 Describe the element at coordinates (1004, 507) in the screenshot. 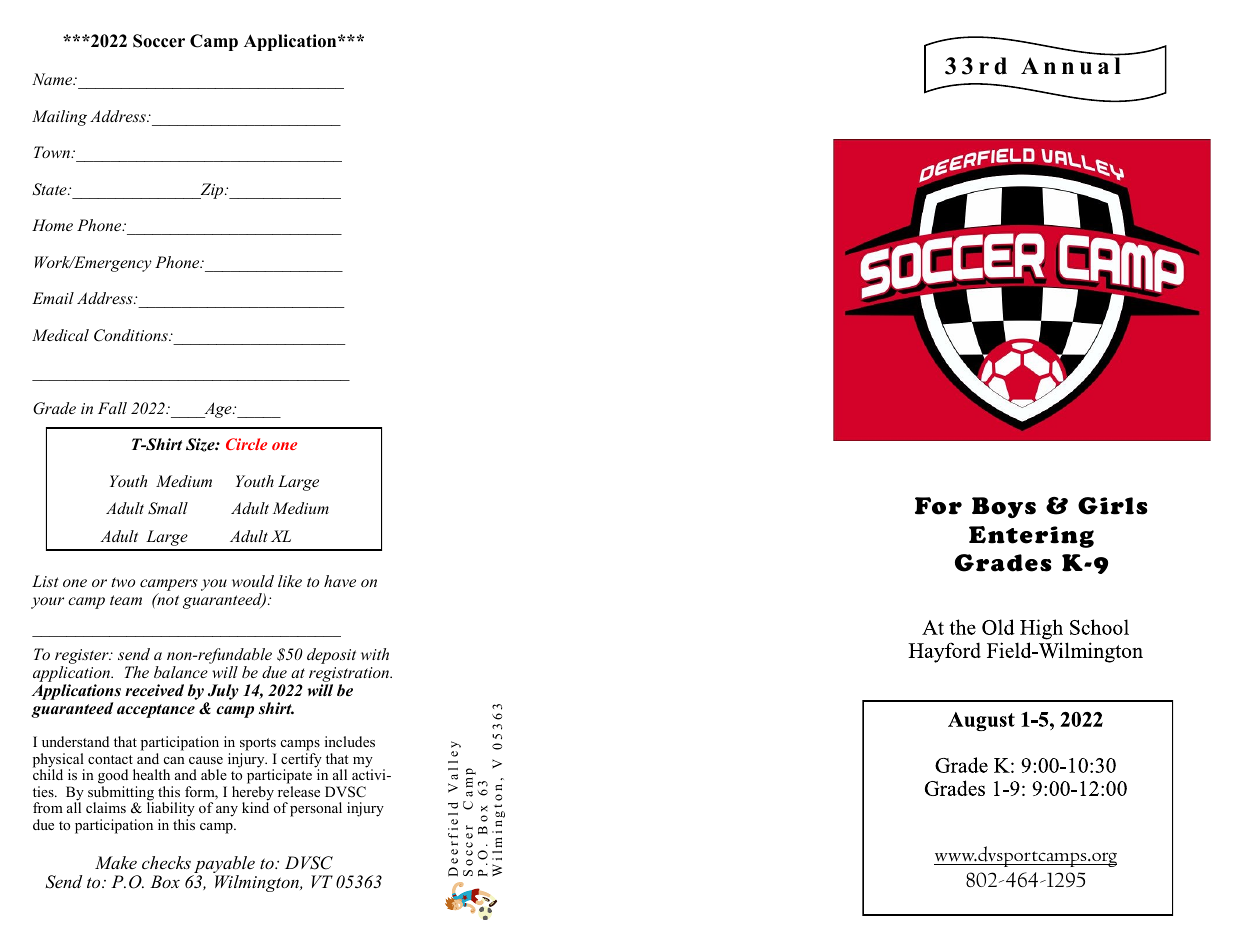

I see `Boys` at that location.
